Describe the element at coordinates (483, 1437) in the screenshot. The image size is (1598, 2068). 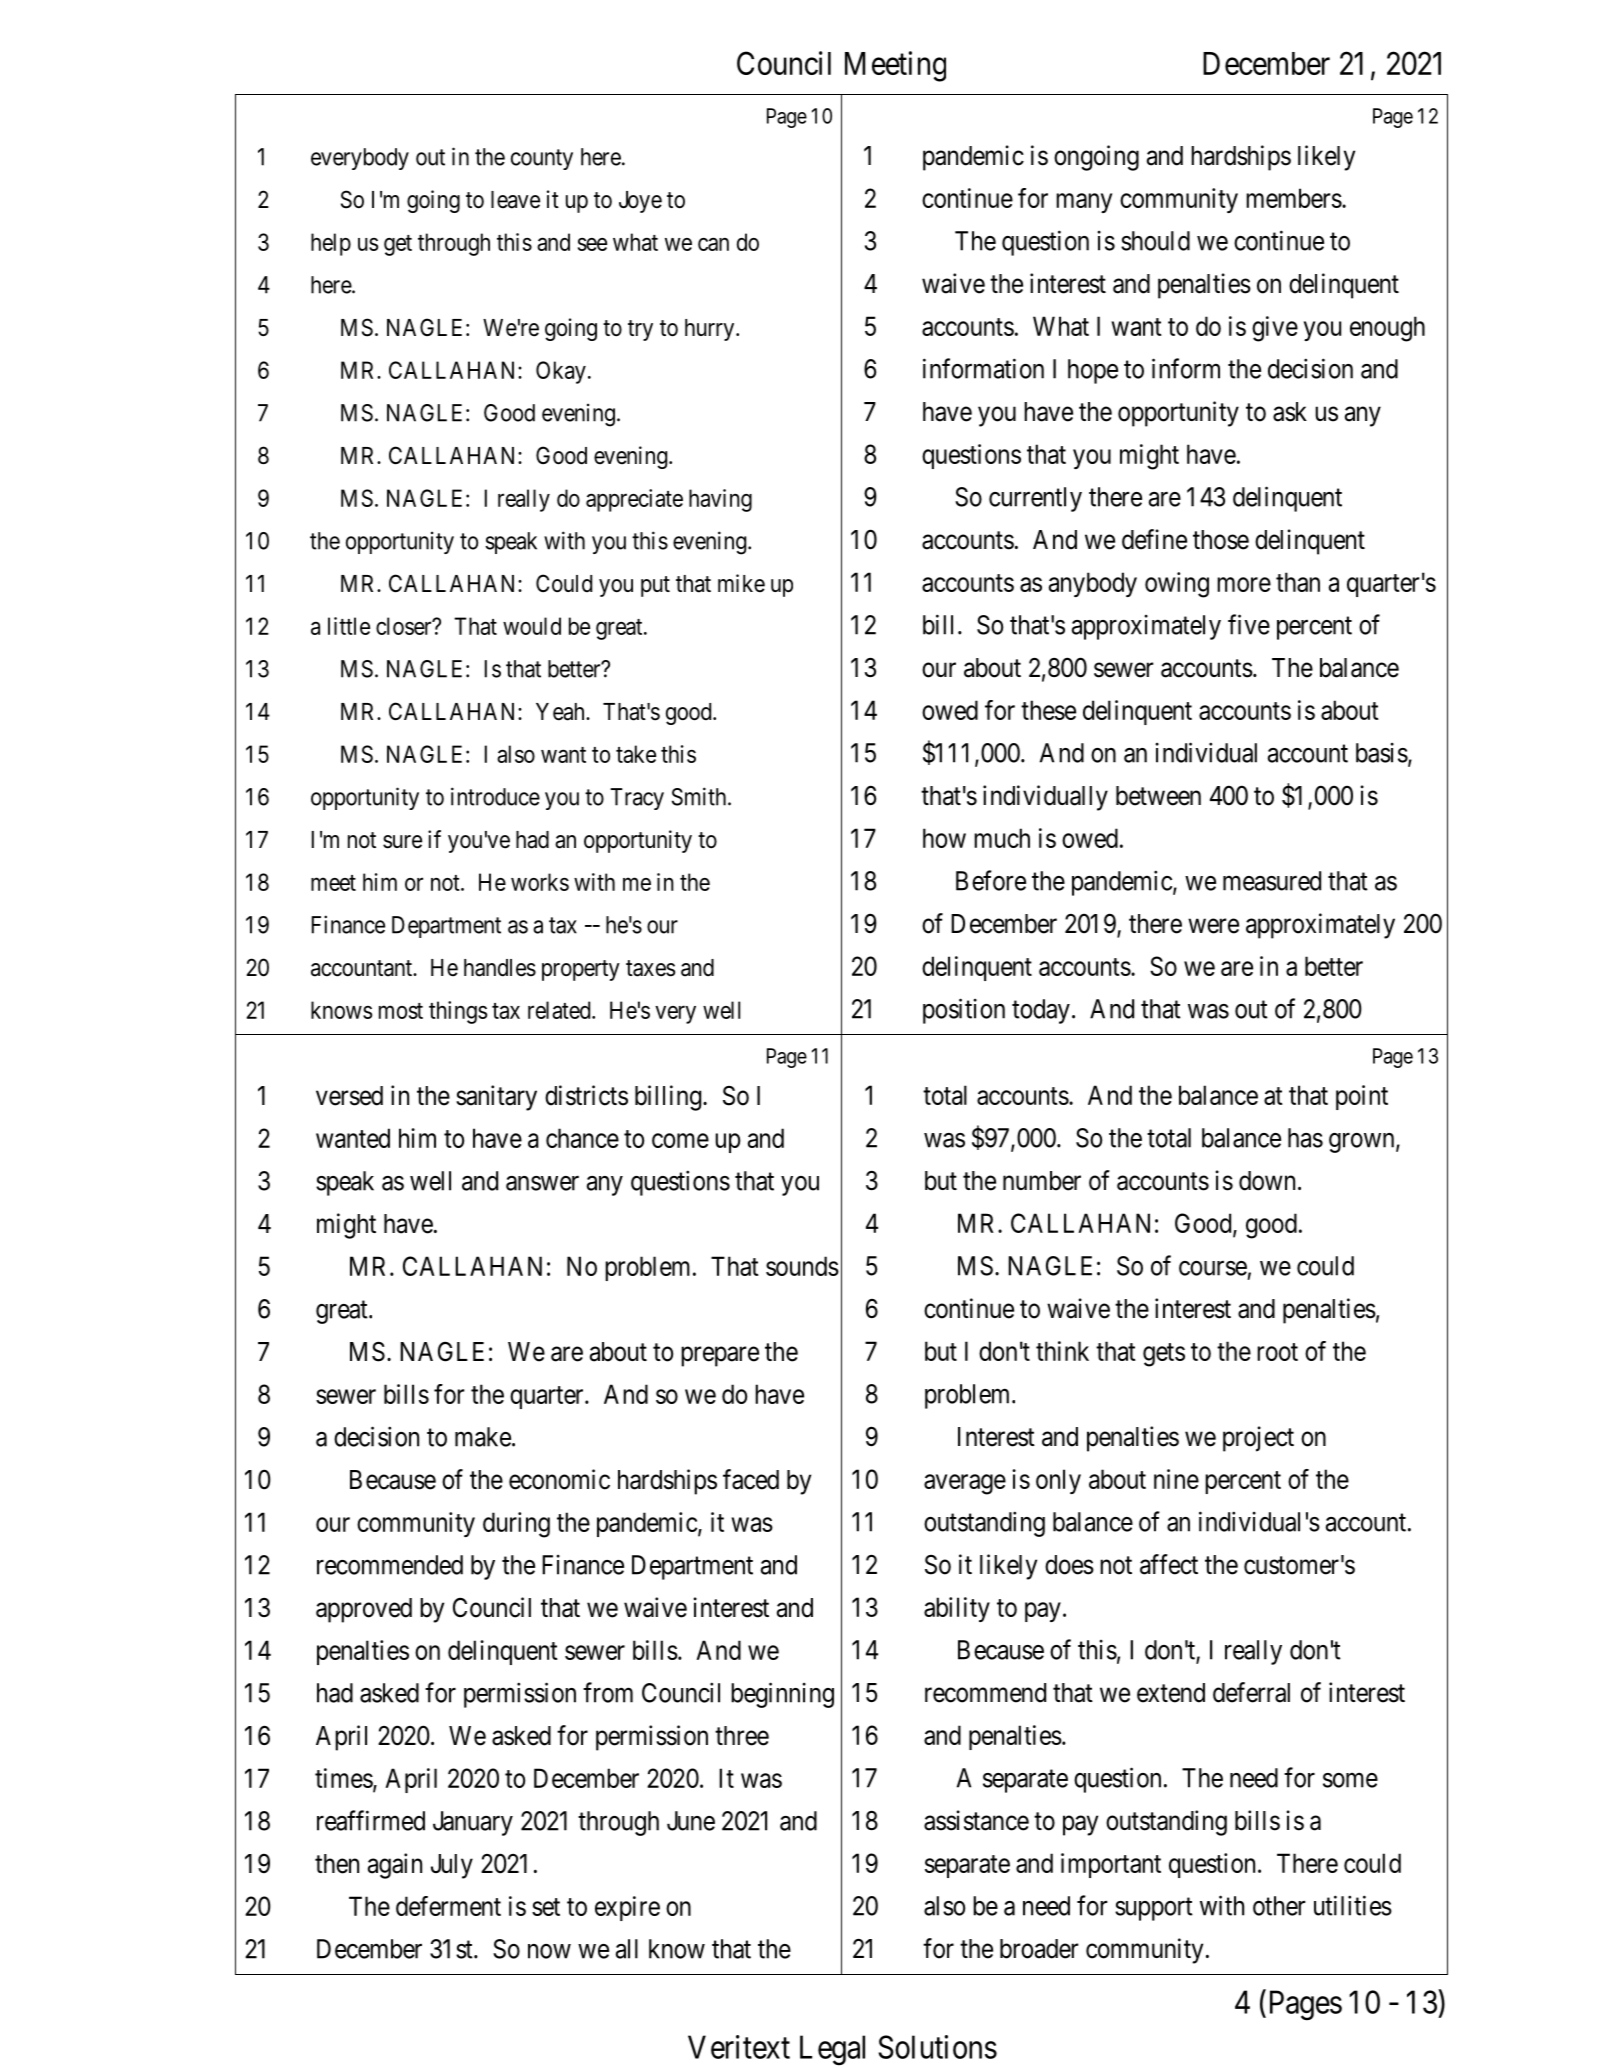
I see `make` at that location.
